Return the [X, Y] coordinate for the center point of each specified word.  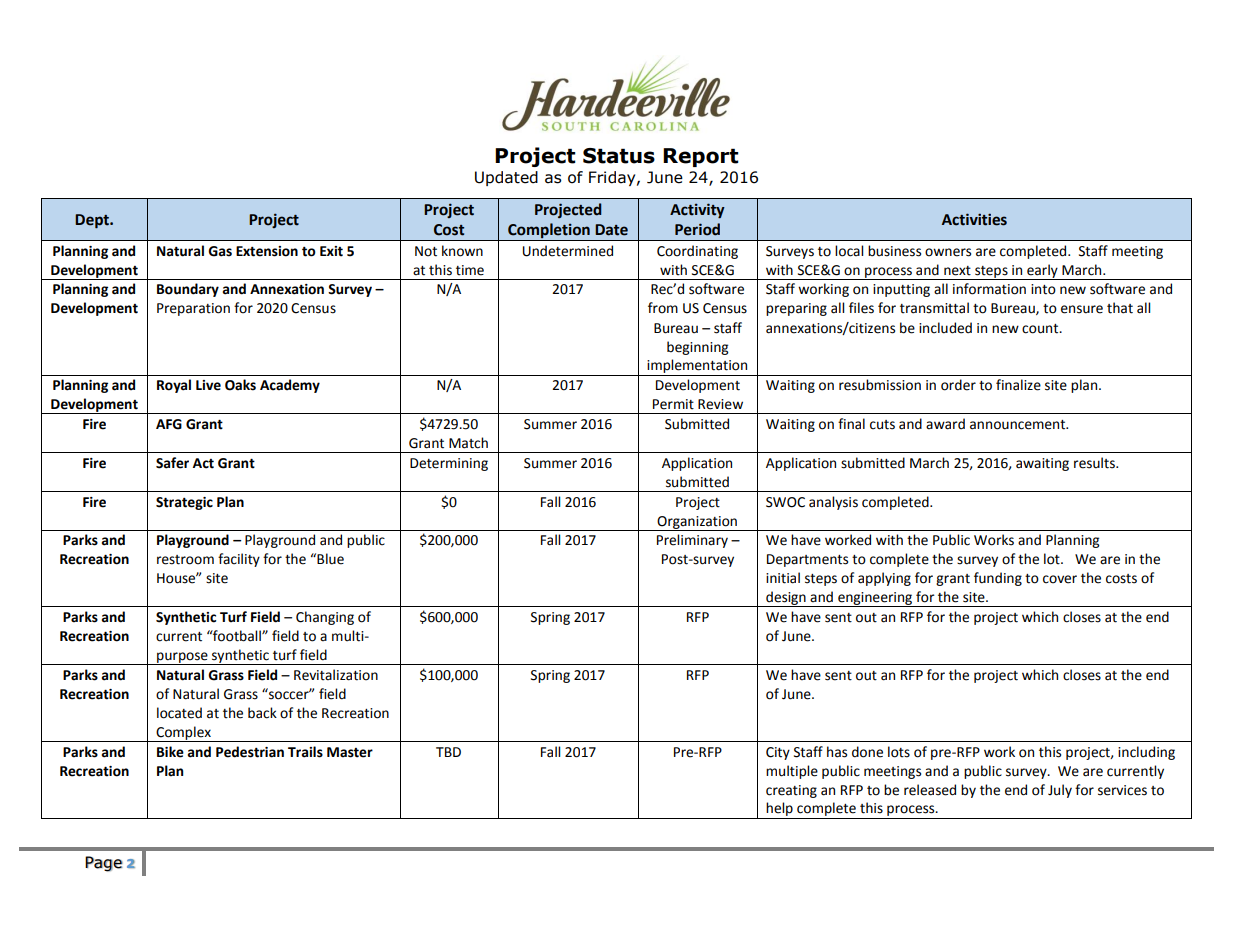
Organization [697, 523]
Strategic [184, 503]
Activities [974, 219]
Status [619, 156]
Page [104, 864]
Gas [220, 251]
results [1095, 463]
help [780, 810]
